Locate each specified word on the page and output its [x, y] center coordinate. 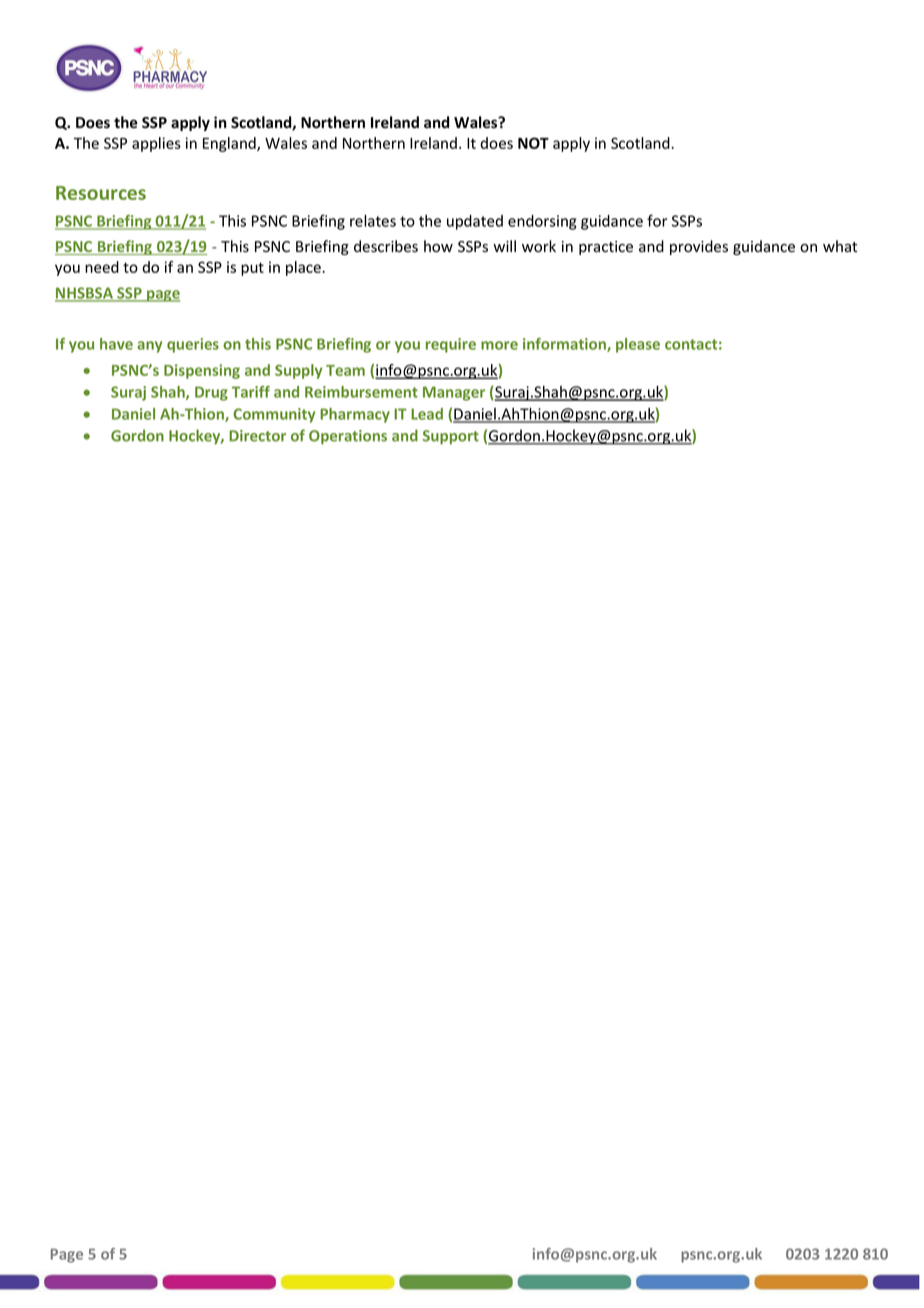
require [451, 345]
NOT [533, 143]
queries [193, 345]
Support [451, 437]
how [438, 246]
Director [257, 436]
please [638, 345]
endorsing [542, 222]
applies [156, 144]
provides [699, 247]
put [252, 269]
